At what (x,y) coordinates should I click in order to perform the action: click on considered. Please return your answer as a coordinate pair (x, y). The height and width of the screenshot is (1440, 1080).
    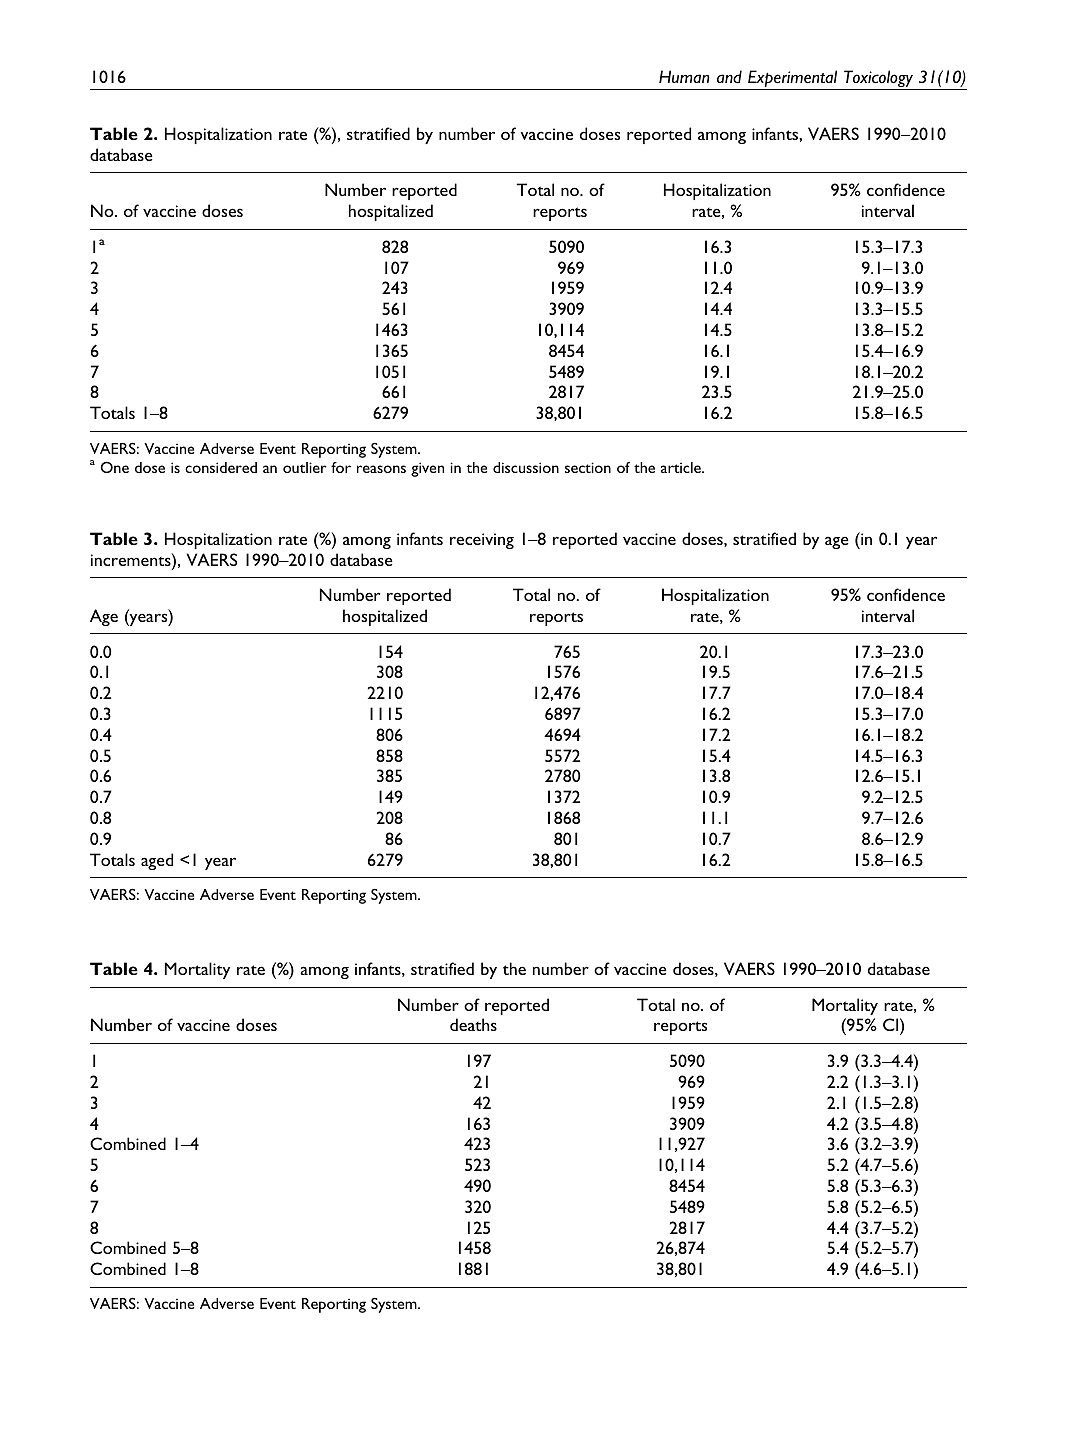
    Looking at the image, I should click on (221, 467).
